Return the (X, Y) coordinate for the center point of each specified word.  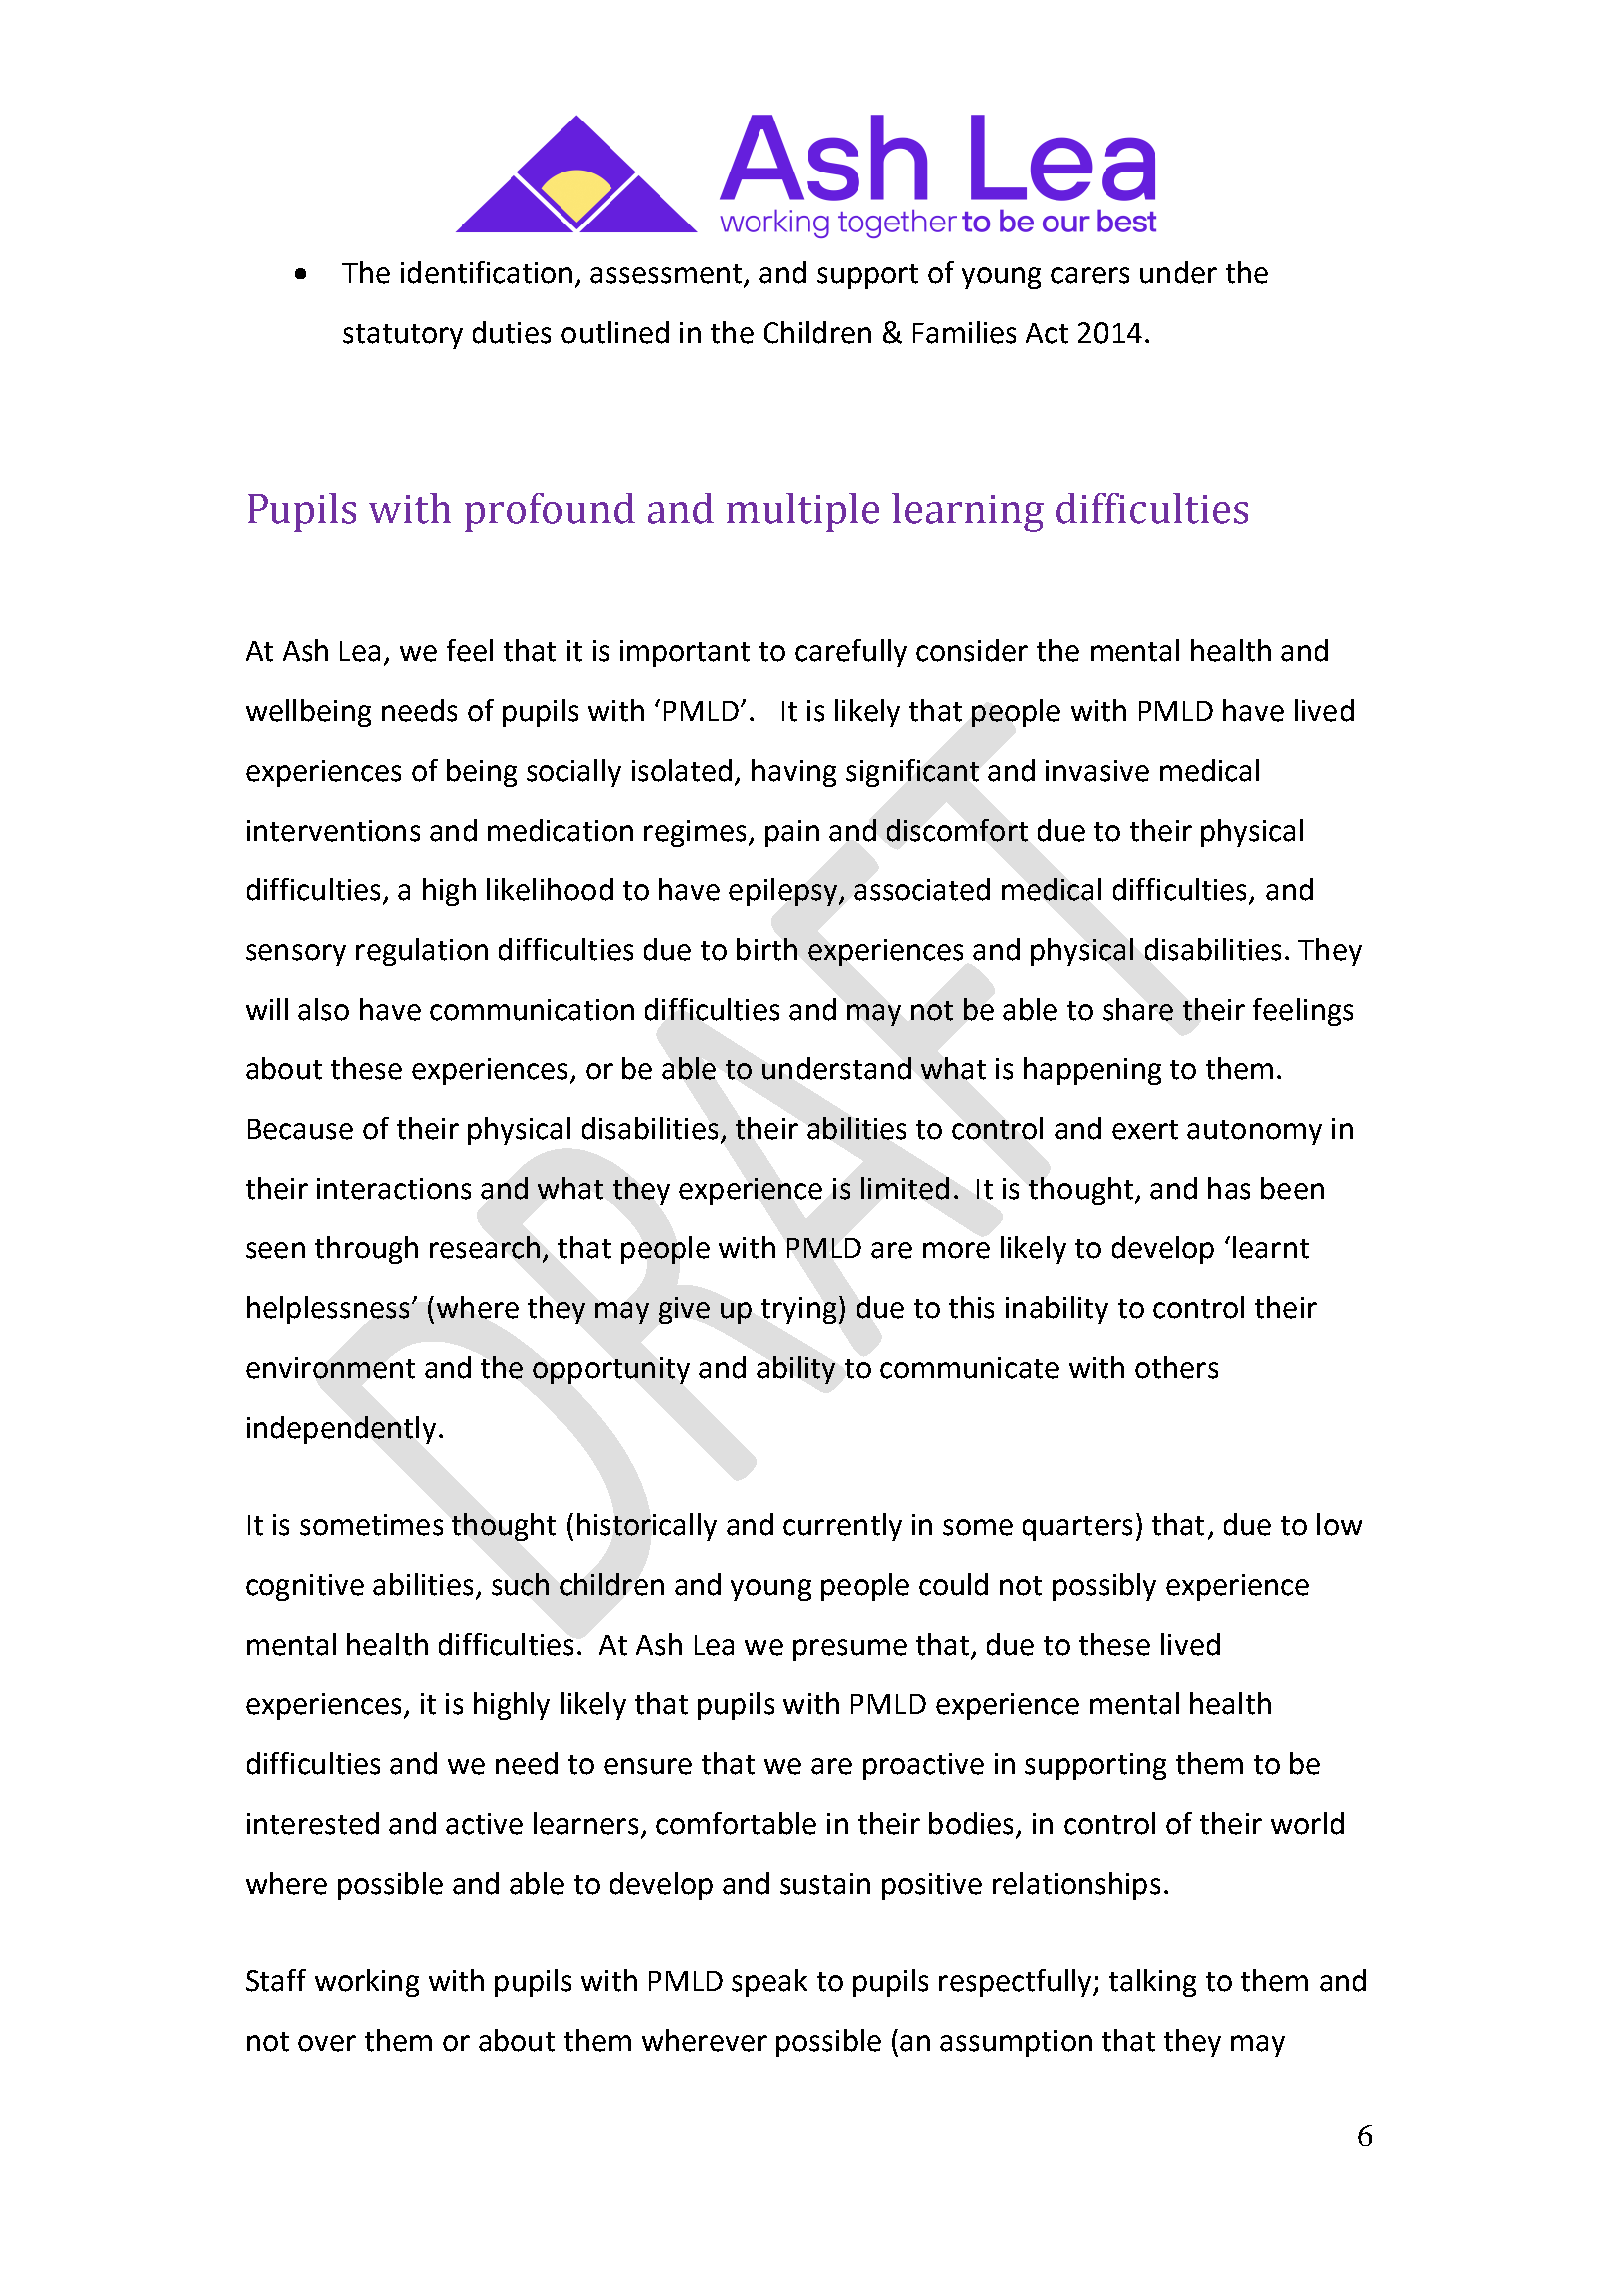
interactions (394, 1189)
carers (1090, 275)
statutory (403, 336)
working (367, 1983)
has (1229, 1188)
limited (905, 1188)
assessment (667, 275)
